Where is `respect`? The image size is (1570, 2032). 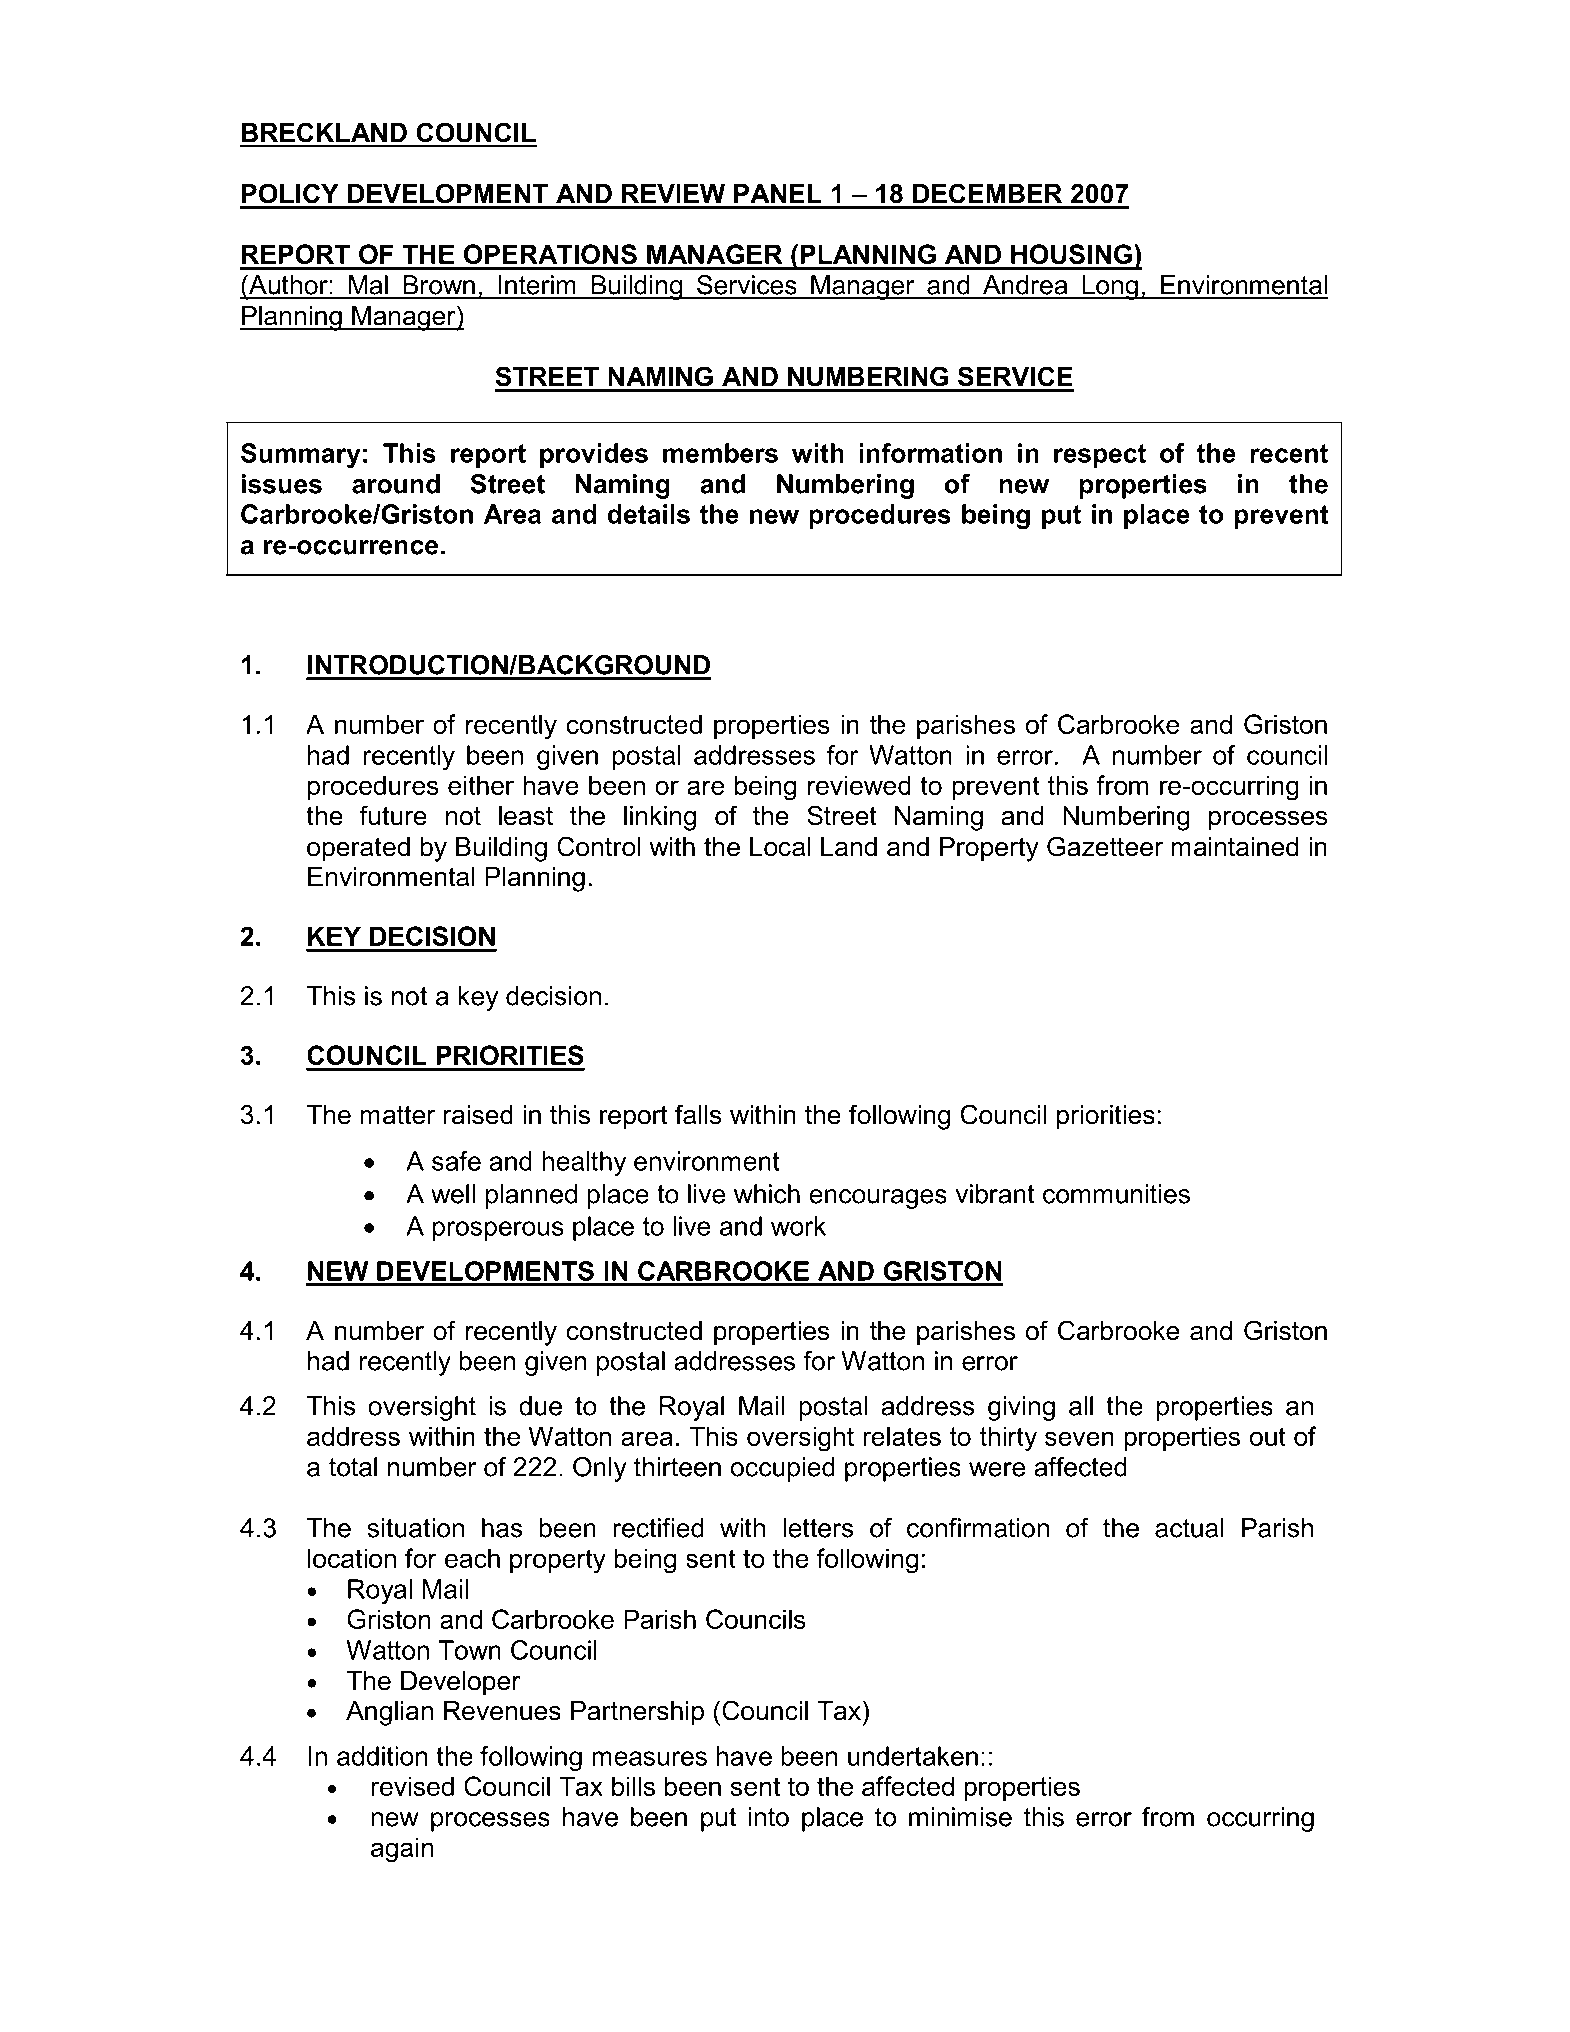
respect is located at coordinates (1100, 456).
